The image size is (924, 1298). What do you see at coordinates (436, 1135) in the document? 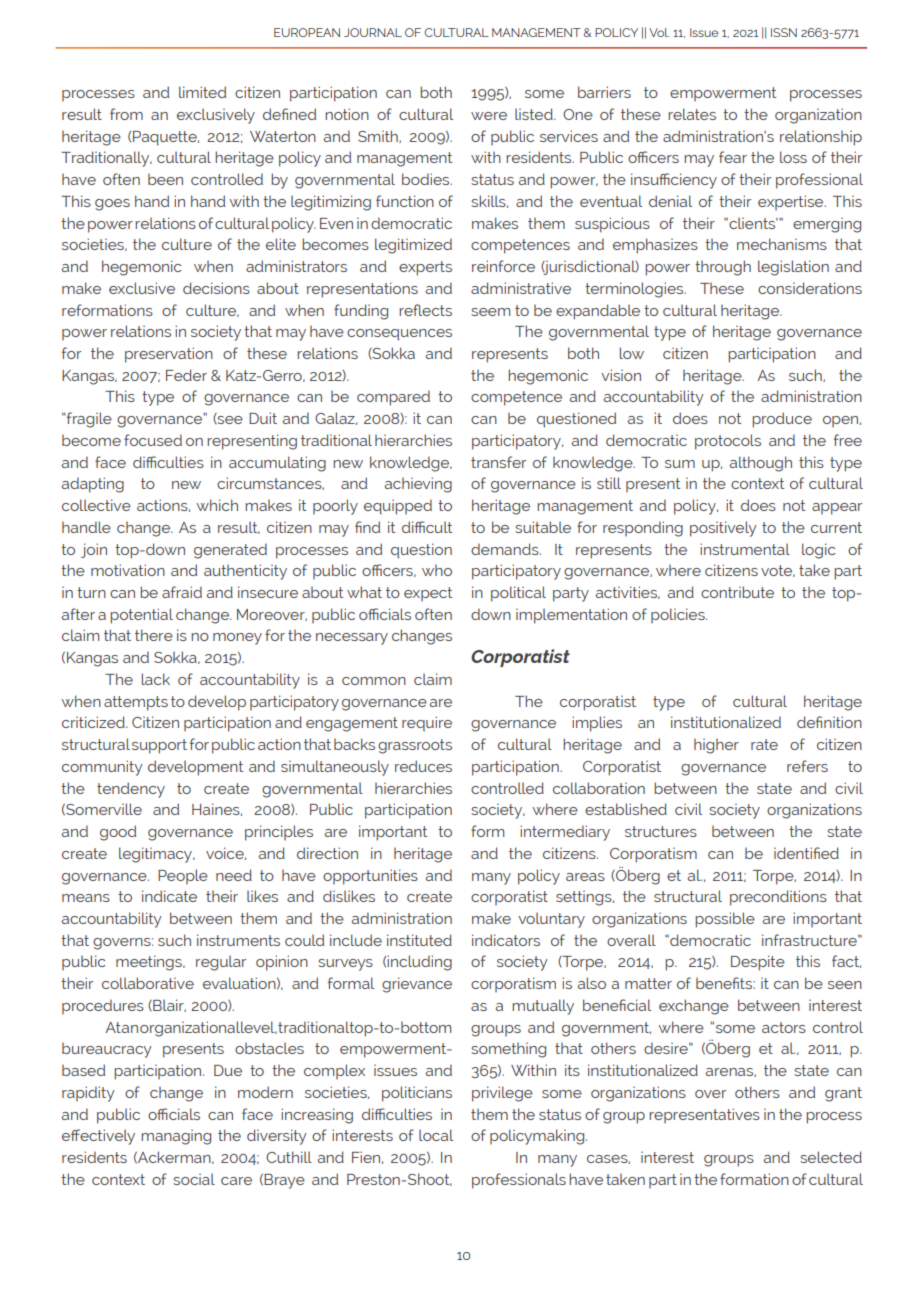
I see `local` at bounding box center [436, 1135].
